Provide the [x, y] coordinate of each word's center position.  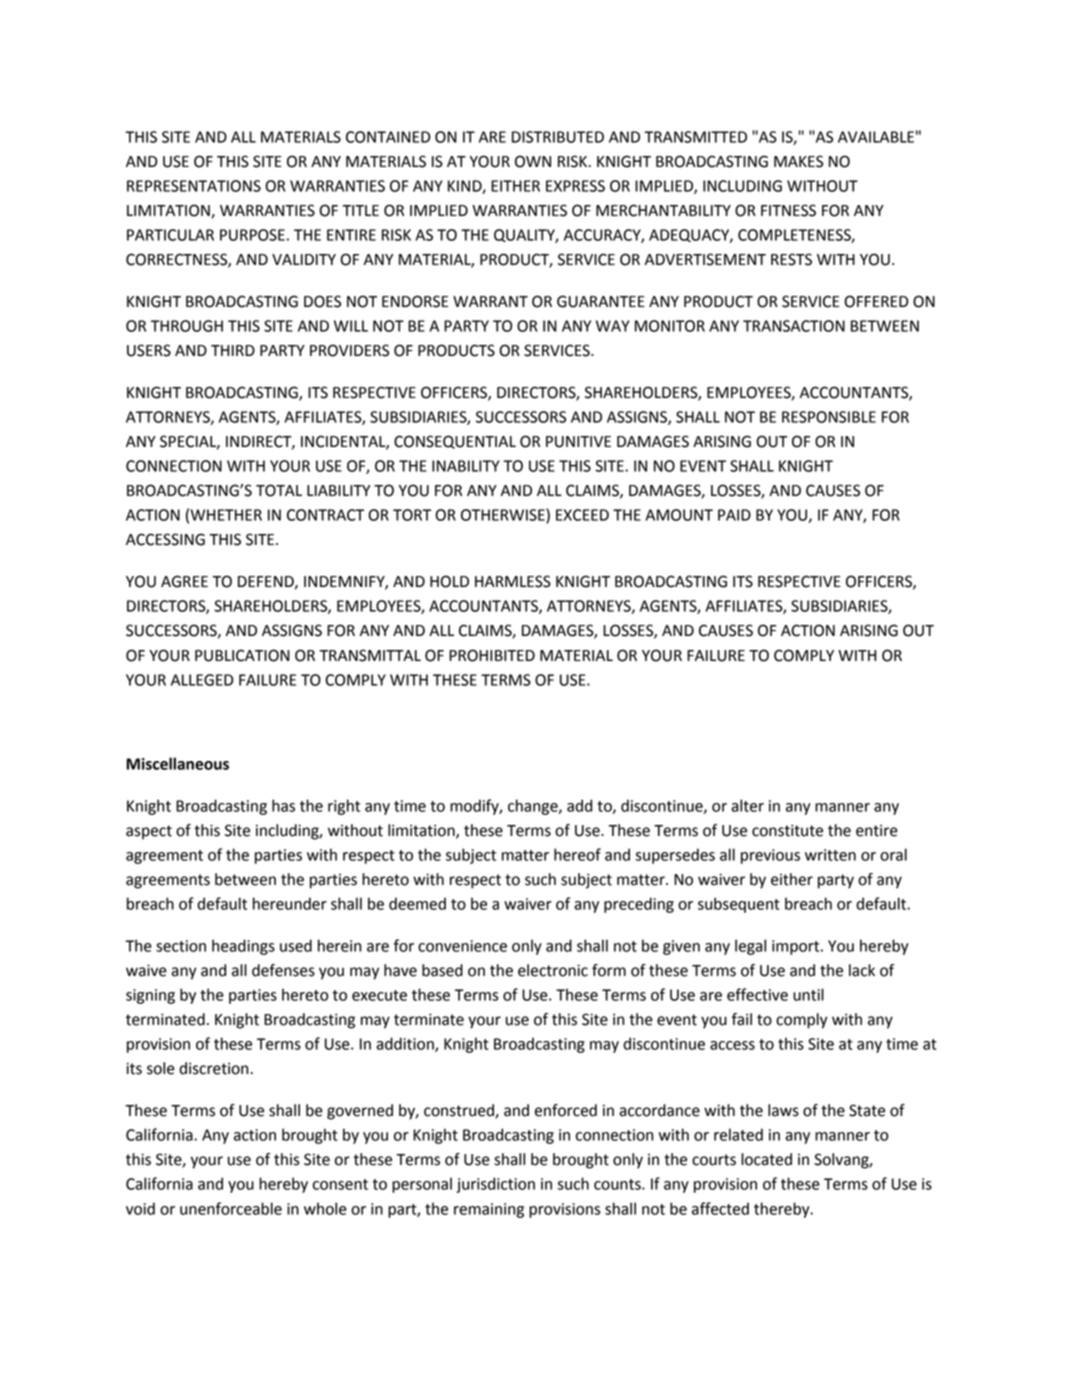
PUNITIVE [578, 442]
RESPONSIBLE [829, 417]
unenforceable [231, 1208]
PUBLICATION [242, 655]
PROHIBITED [492, 655]
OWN [533, 161]
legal [750, 947]
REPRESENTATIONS [194, 186]
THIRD [233, 350]
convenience [462, 946]
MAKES [798, 161]
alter [747, 805]
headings [243, 947]
